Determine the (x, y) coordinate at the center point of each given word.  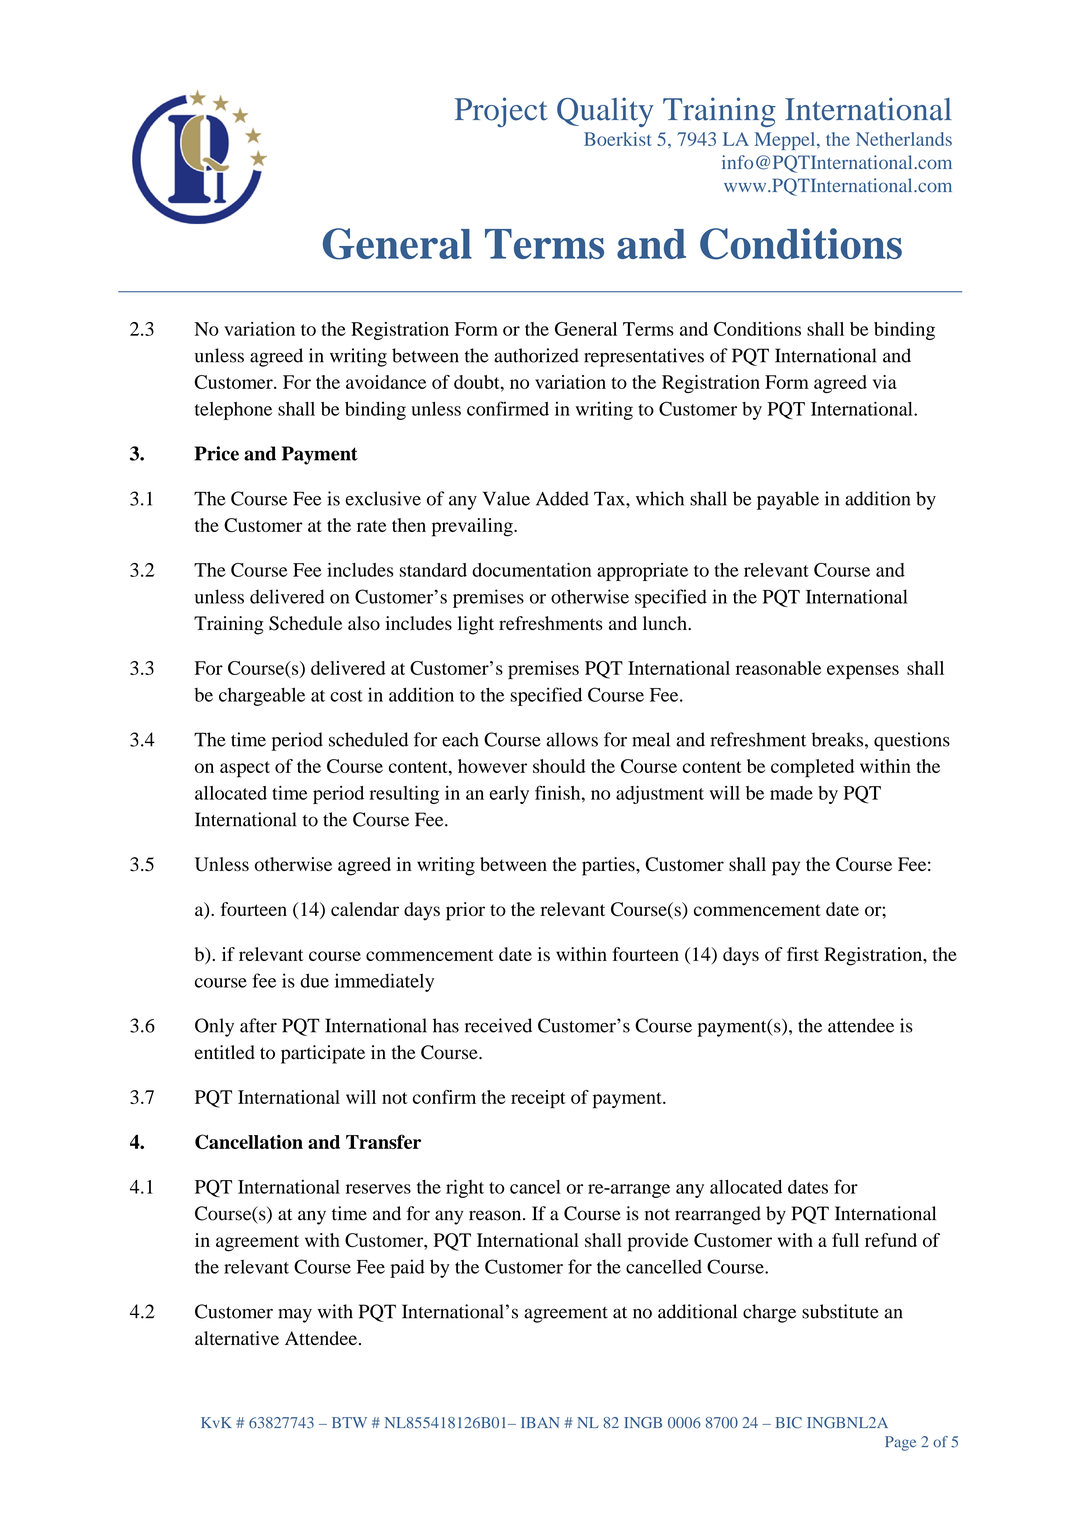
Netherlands (904, 139)
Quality (605, 112)
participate (323, 1054)
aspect (245, 769)
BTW (349, 1422)
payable (788, 500)
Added (562, 498)
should (559, 766)
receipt (538, 1099)
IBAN (540, 1422)
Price (217, 453)
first (803, 954)
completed (812, 768)
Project (501, 112)
